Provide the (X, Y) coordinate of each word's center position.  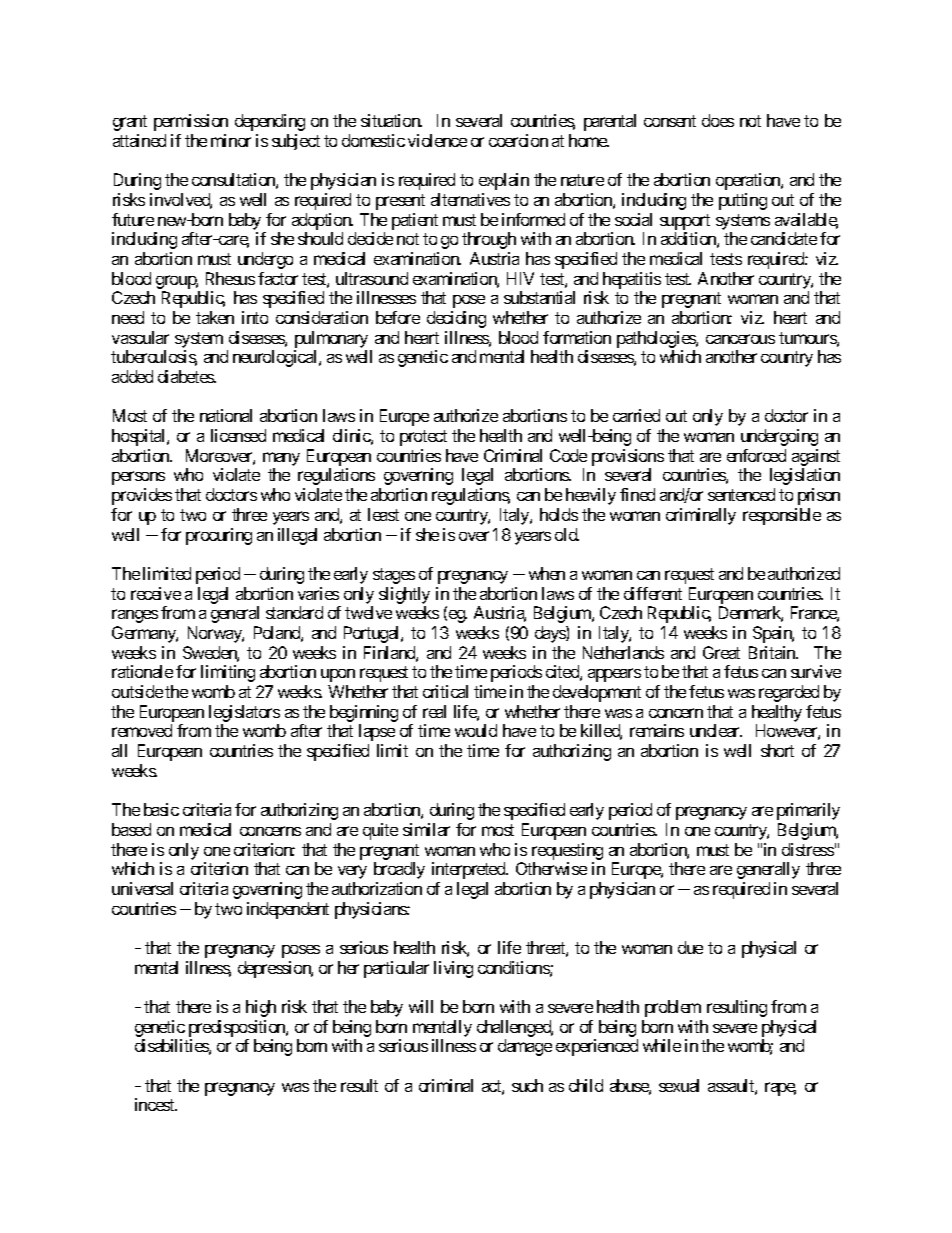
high (261, 1008)
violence (437, 140)
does (718, 120)
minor (231, 140)
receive (156, 593)
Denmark (751, 614)
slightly (404, 595)
